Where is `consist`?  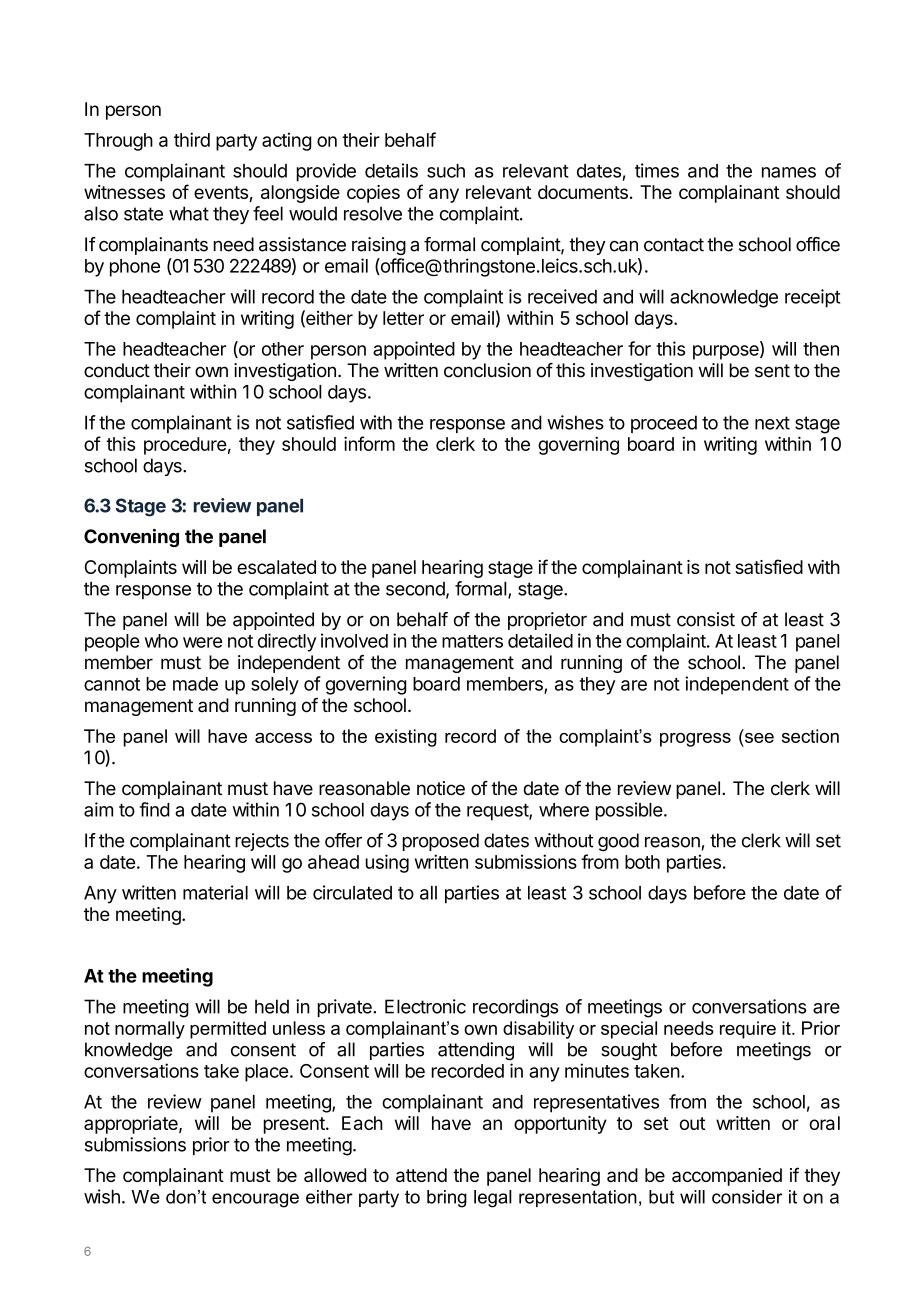 consist is located at coordinates (706, 619).
